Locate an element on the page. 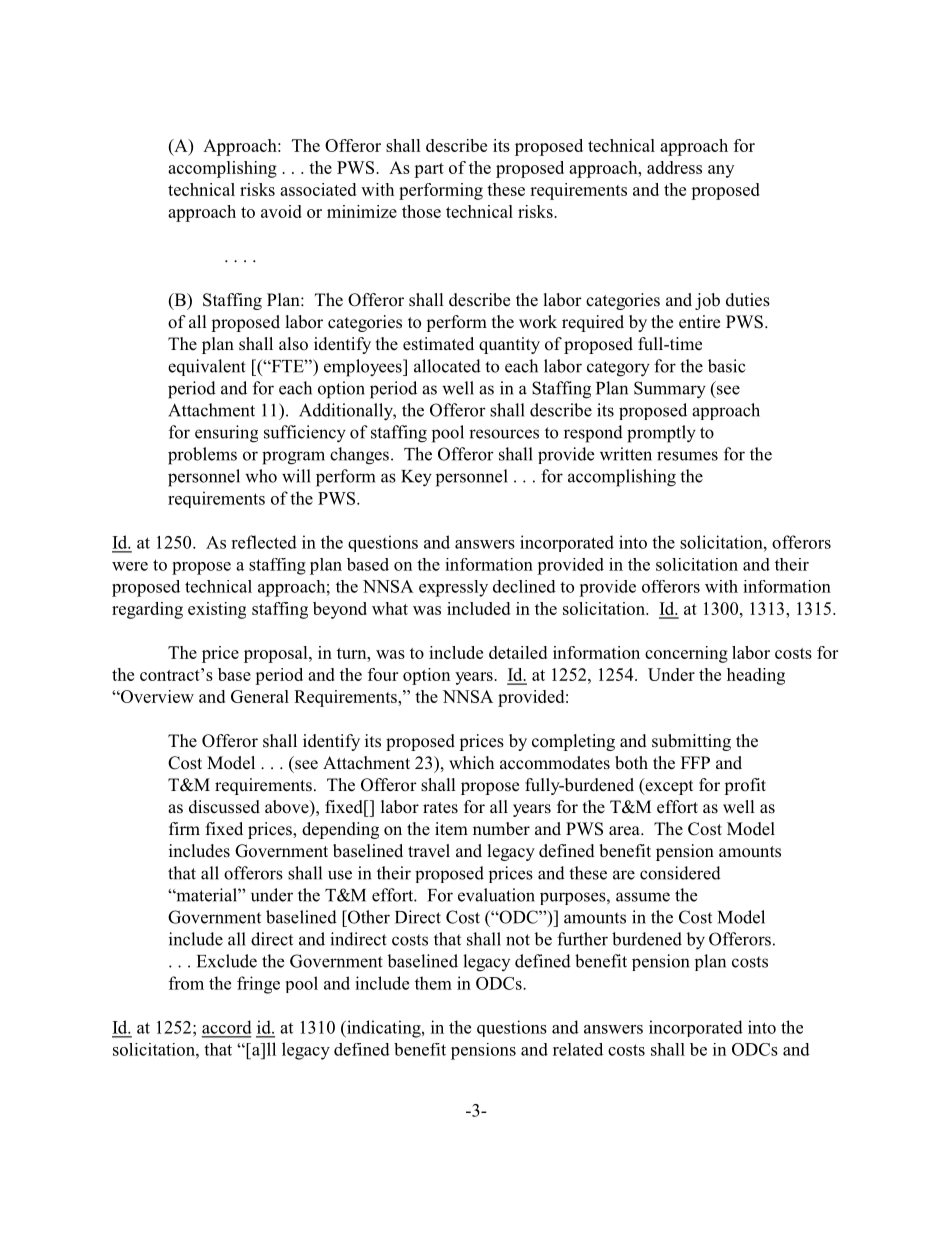 Image resolution: width=952 pixels, height=1233 pixels. resumes is located at coordinates (687, 456).
